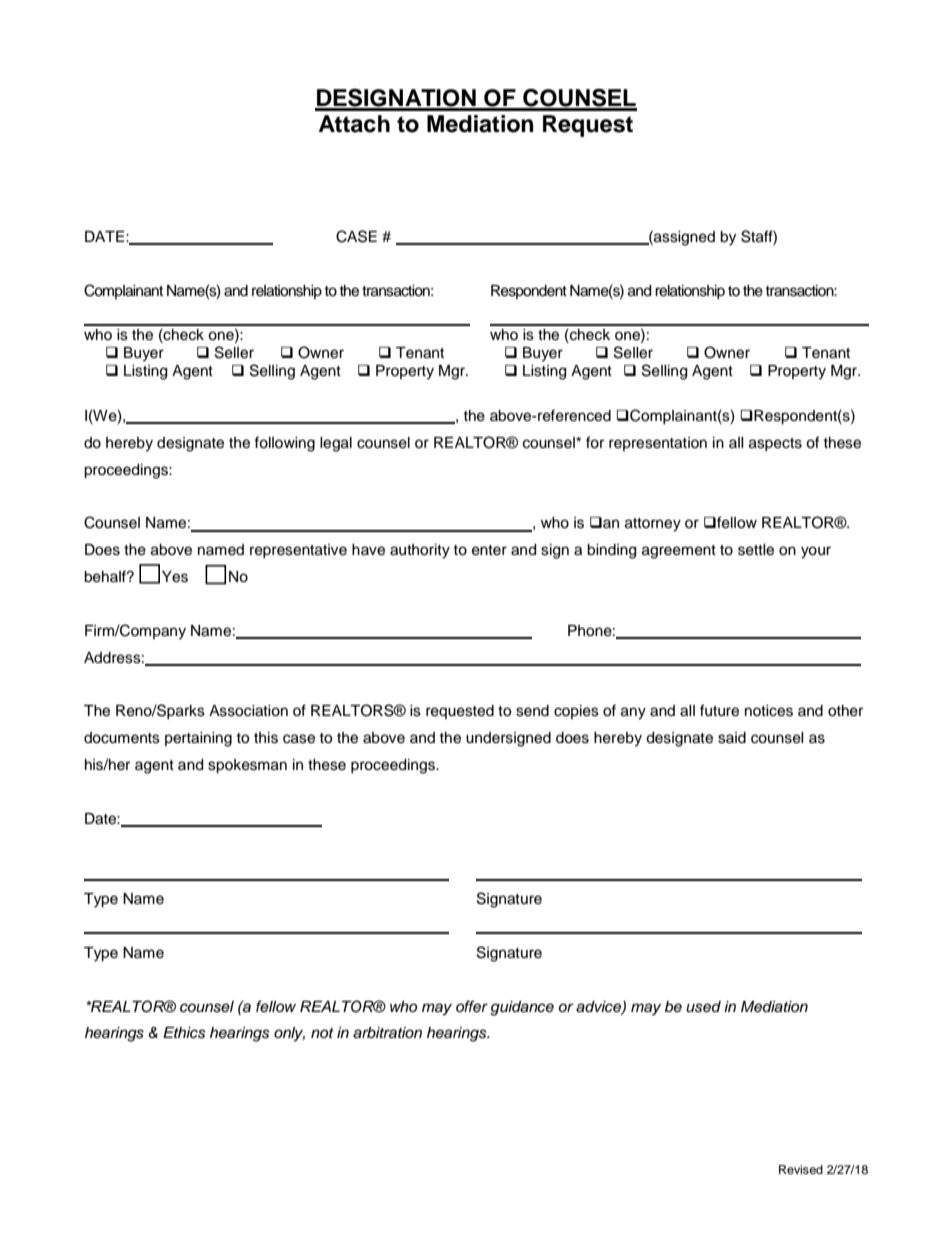 Image resolution: width=952 pixels, height=1233 pixels. I want to click on for, so click(595, 442).
